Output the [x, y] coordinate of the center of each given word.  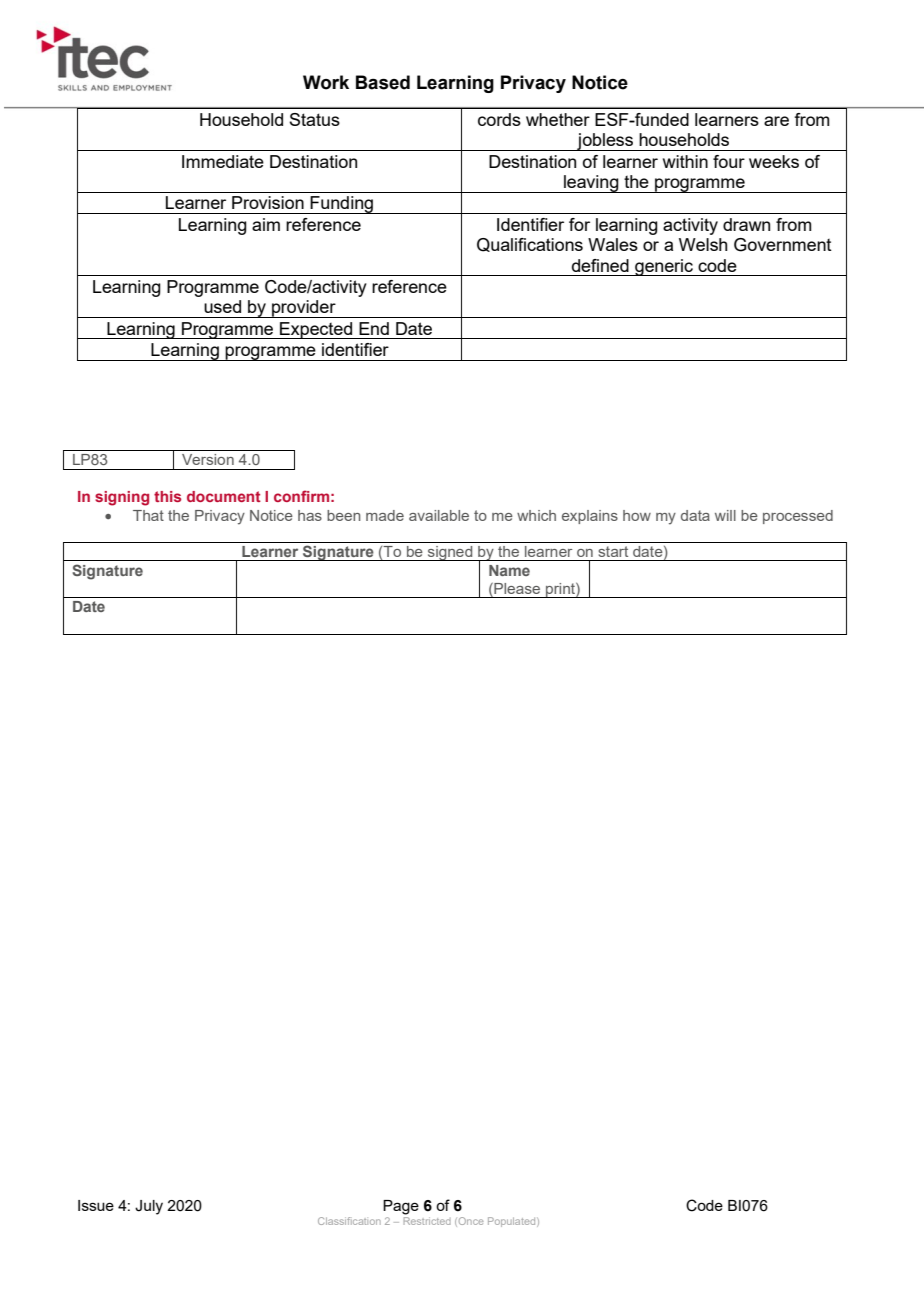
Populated [513, 1222]
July [149, 1207]
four [729, 161]
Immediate [223, 161]
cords [499, 119]
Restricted [427, 1221]
